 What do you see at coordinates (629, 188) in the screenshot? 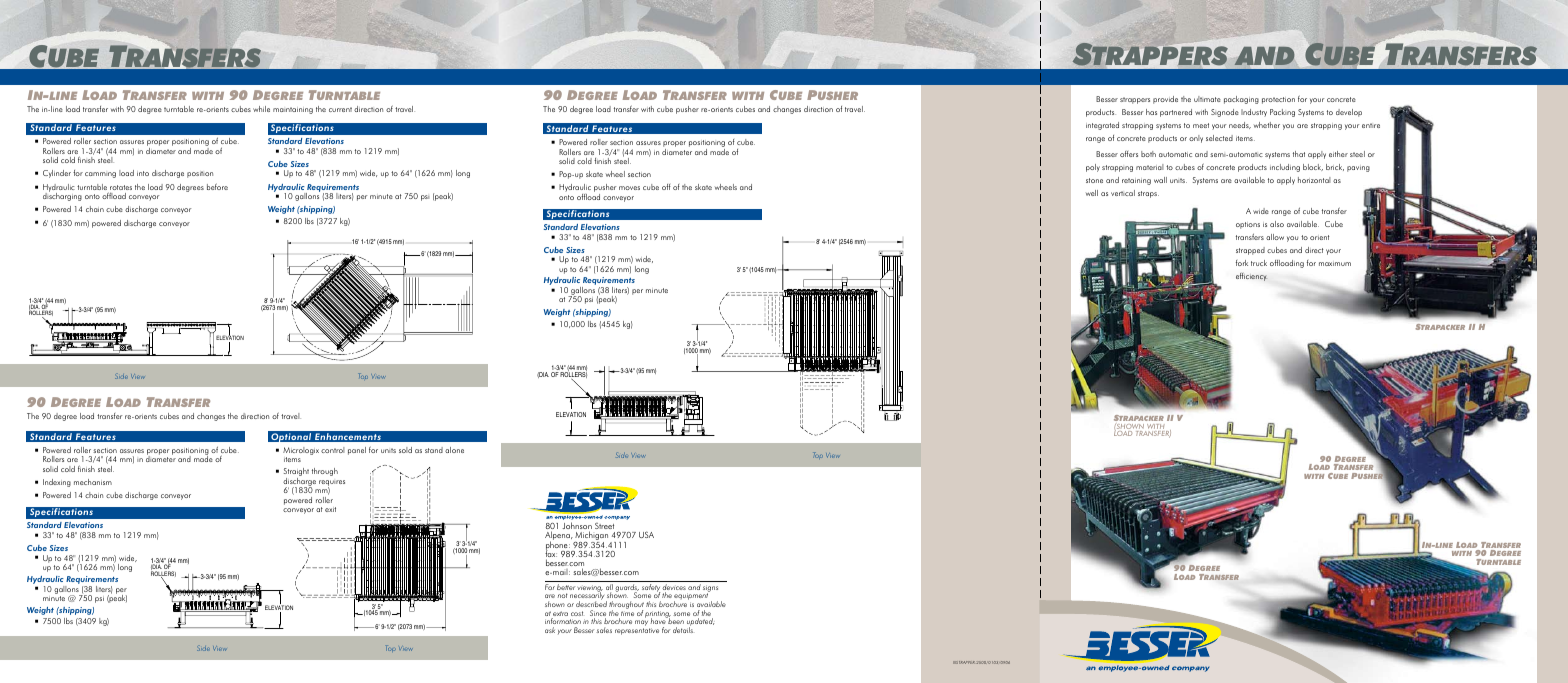
I see `moves` at bounding box center [629, 188].
